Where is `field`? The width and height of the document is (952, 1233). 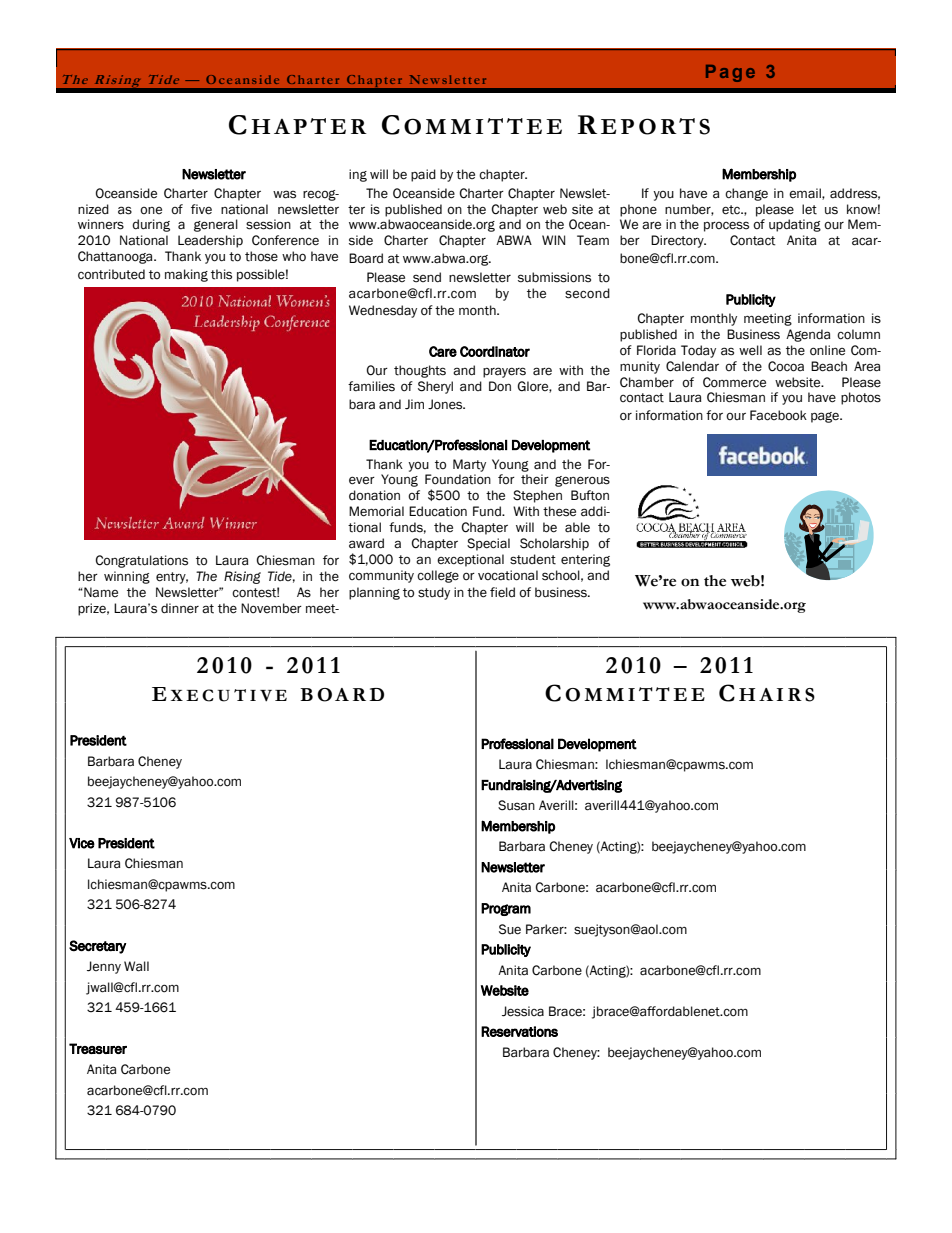
field is located at coordinates (502, 592).
